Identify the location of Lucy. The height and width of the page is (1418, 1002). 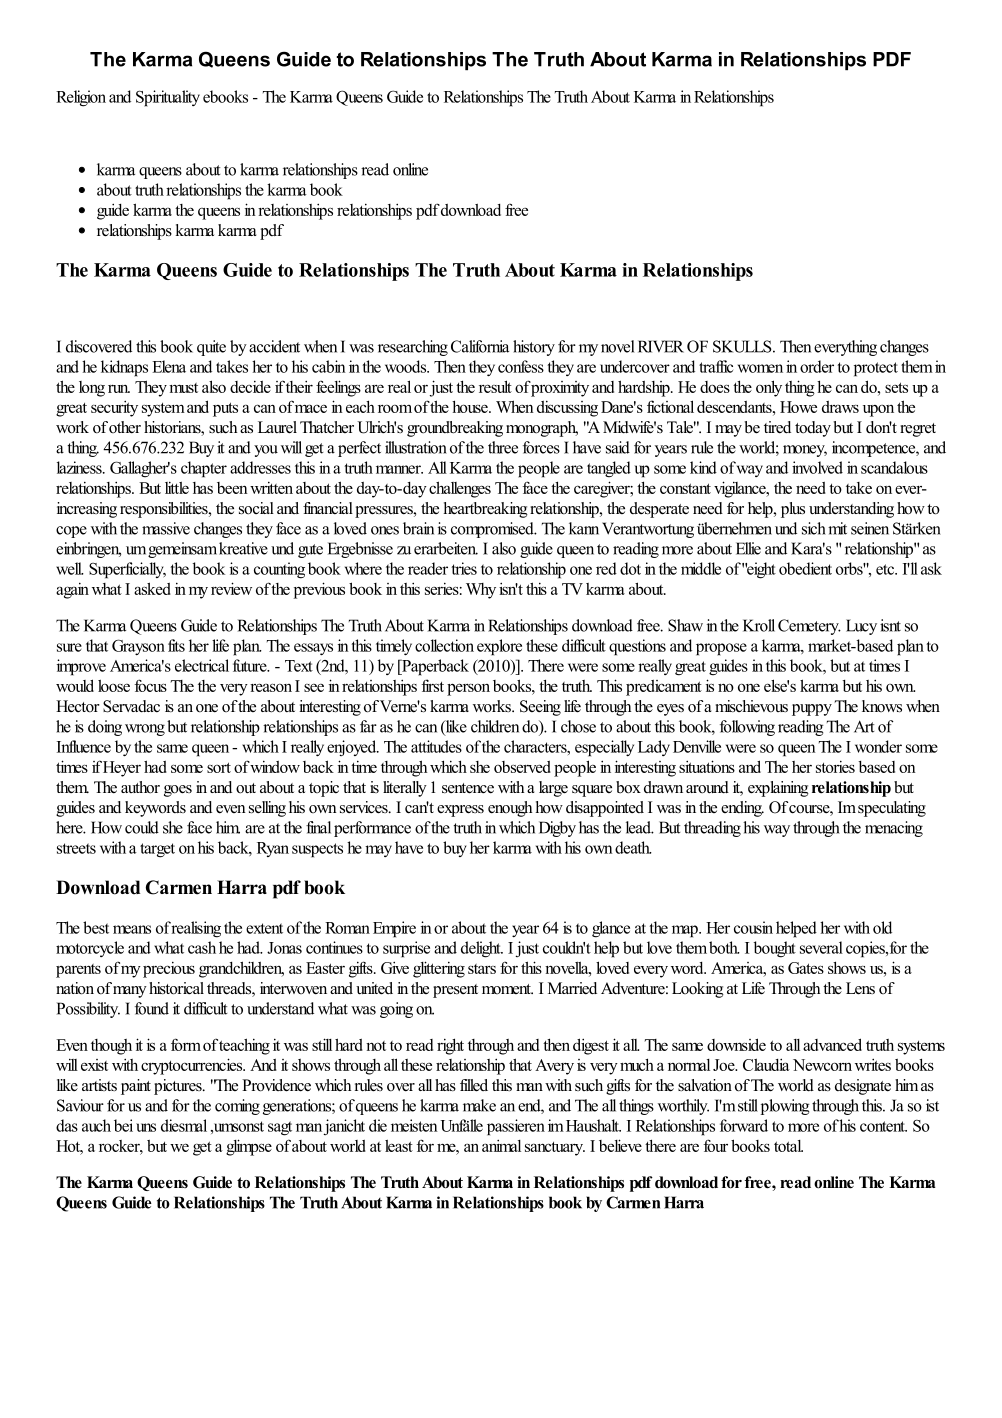
(861, 627).
